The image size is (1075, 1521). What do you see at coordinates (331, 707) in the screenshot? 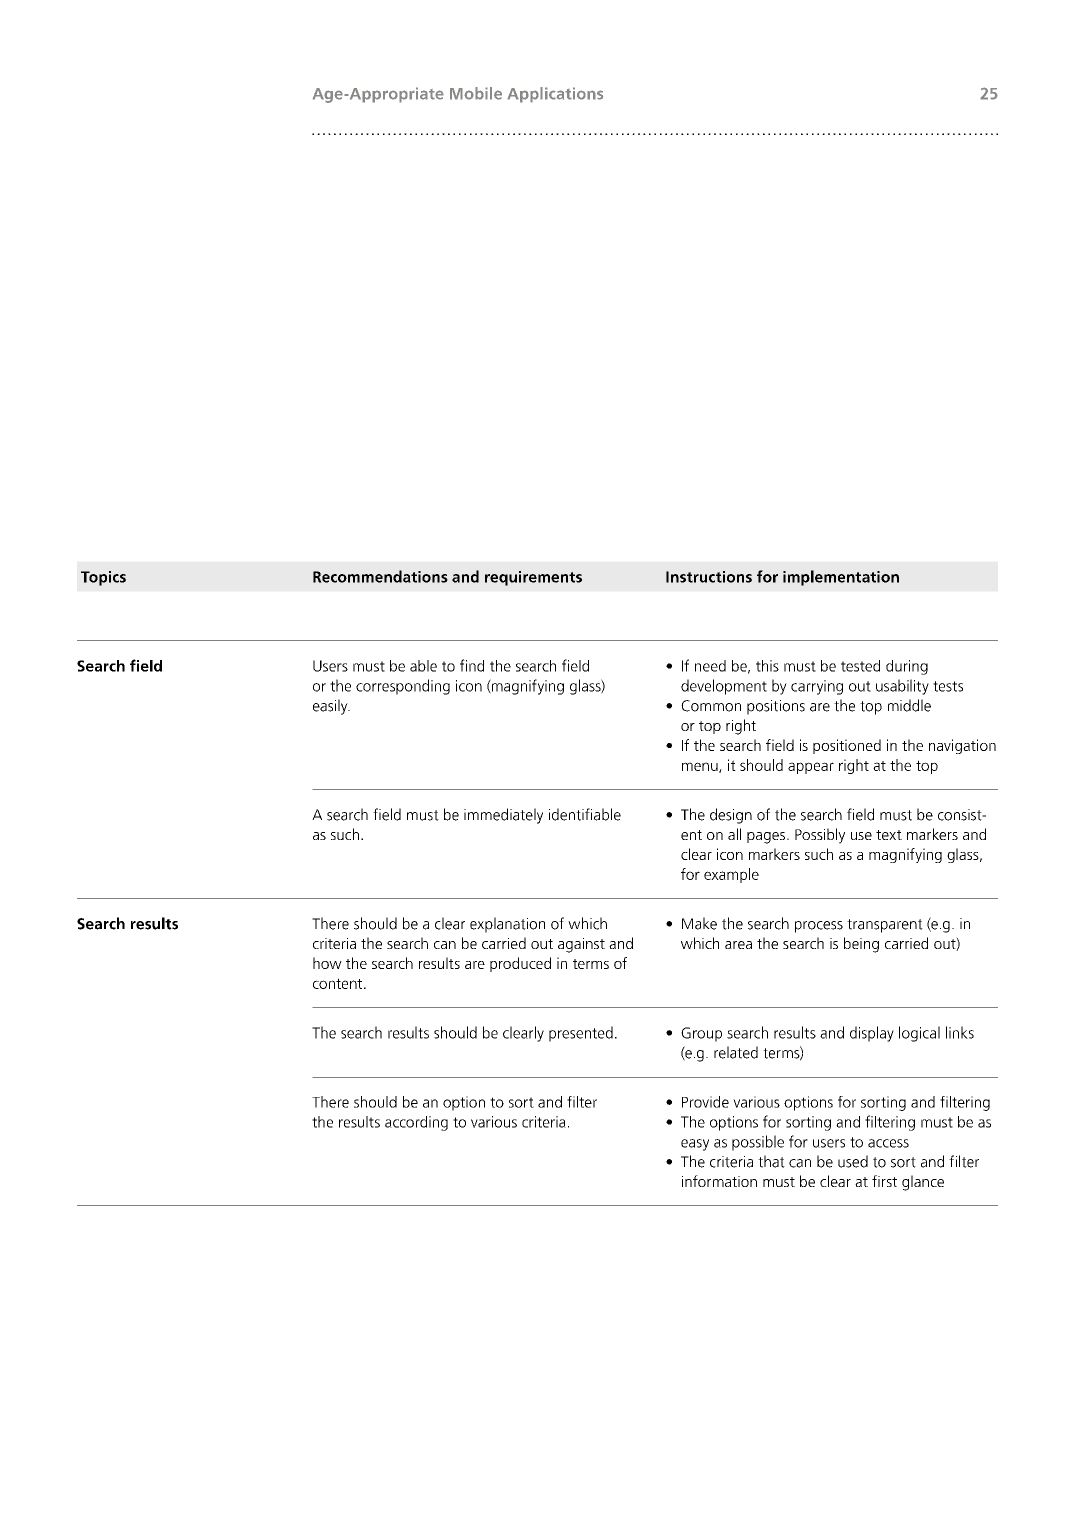
I see `easily` at bounding box center [331, 707].
